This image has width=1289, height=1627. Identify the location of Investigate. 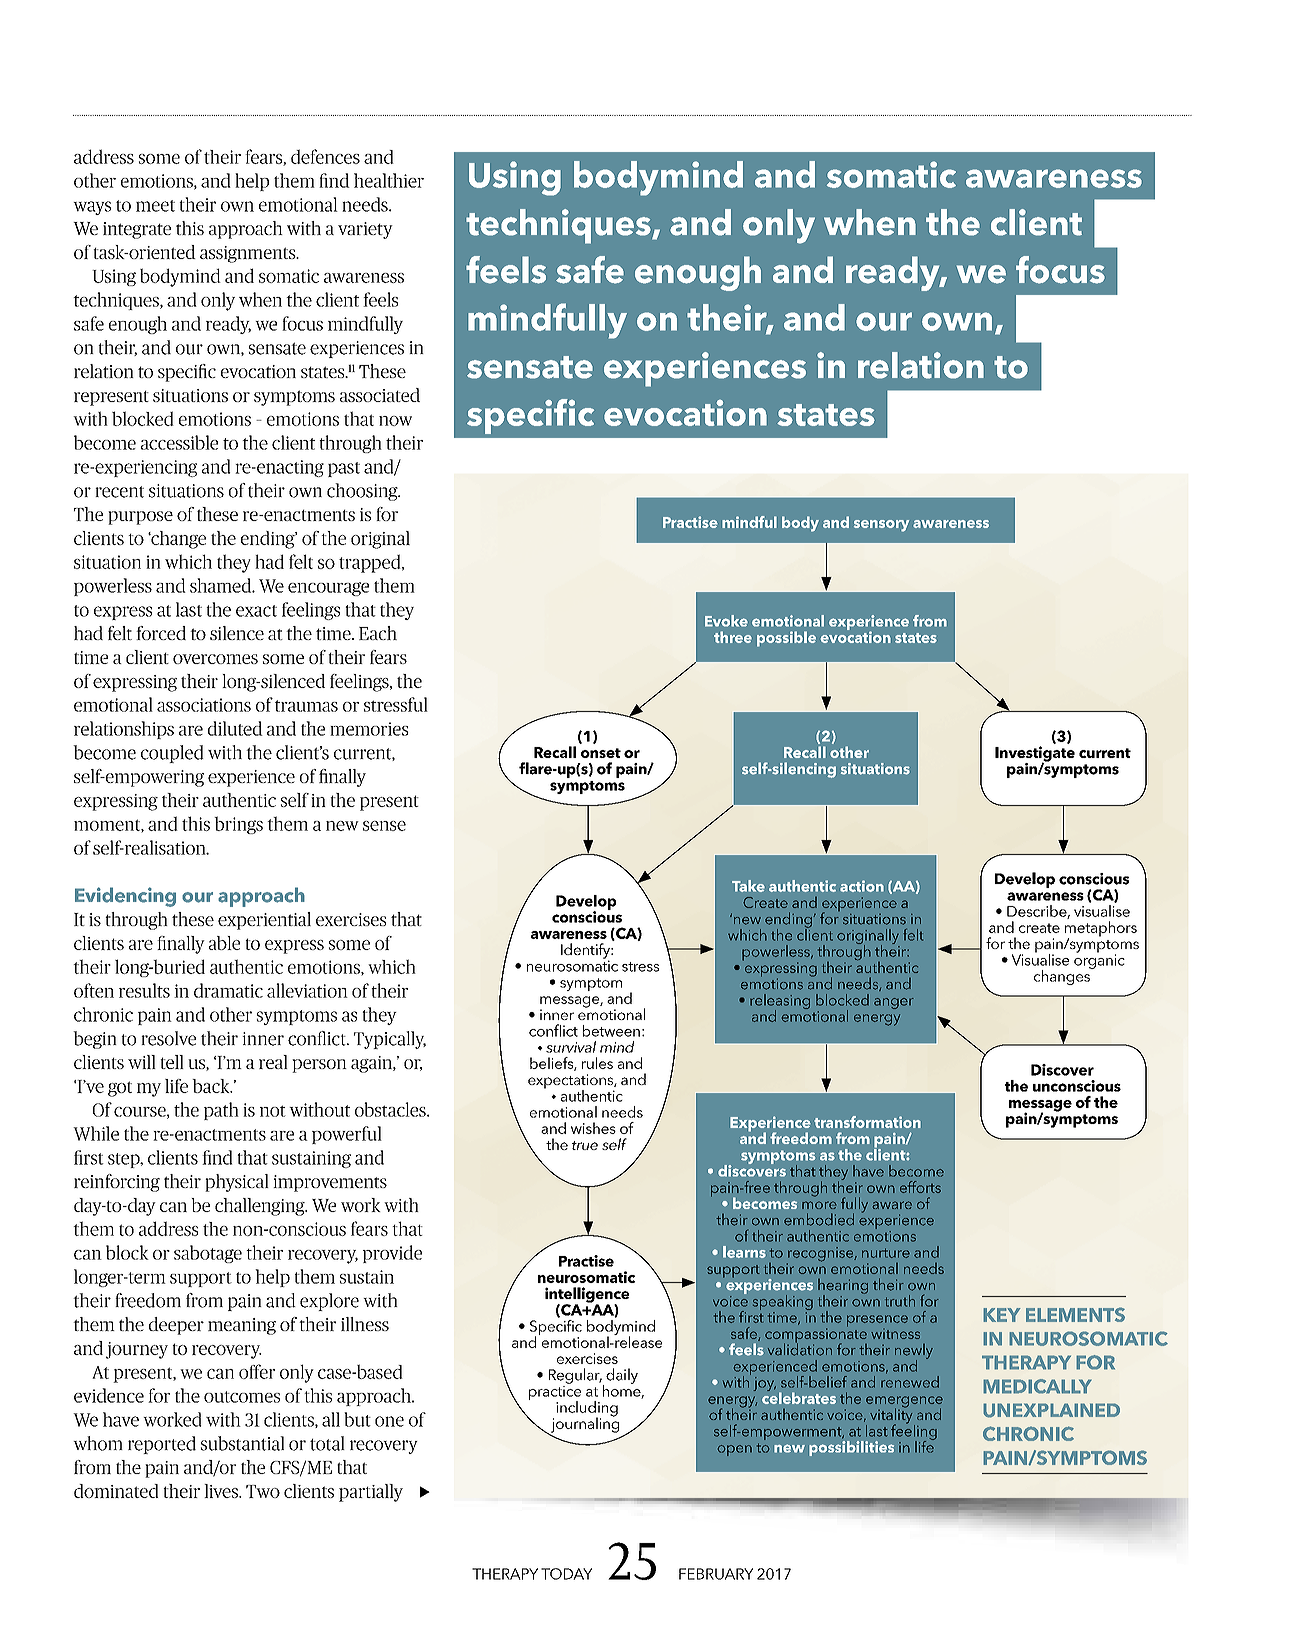
(1035, 755).
